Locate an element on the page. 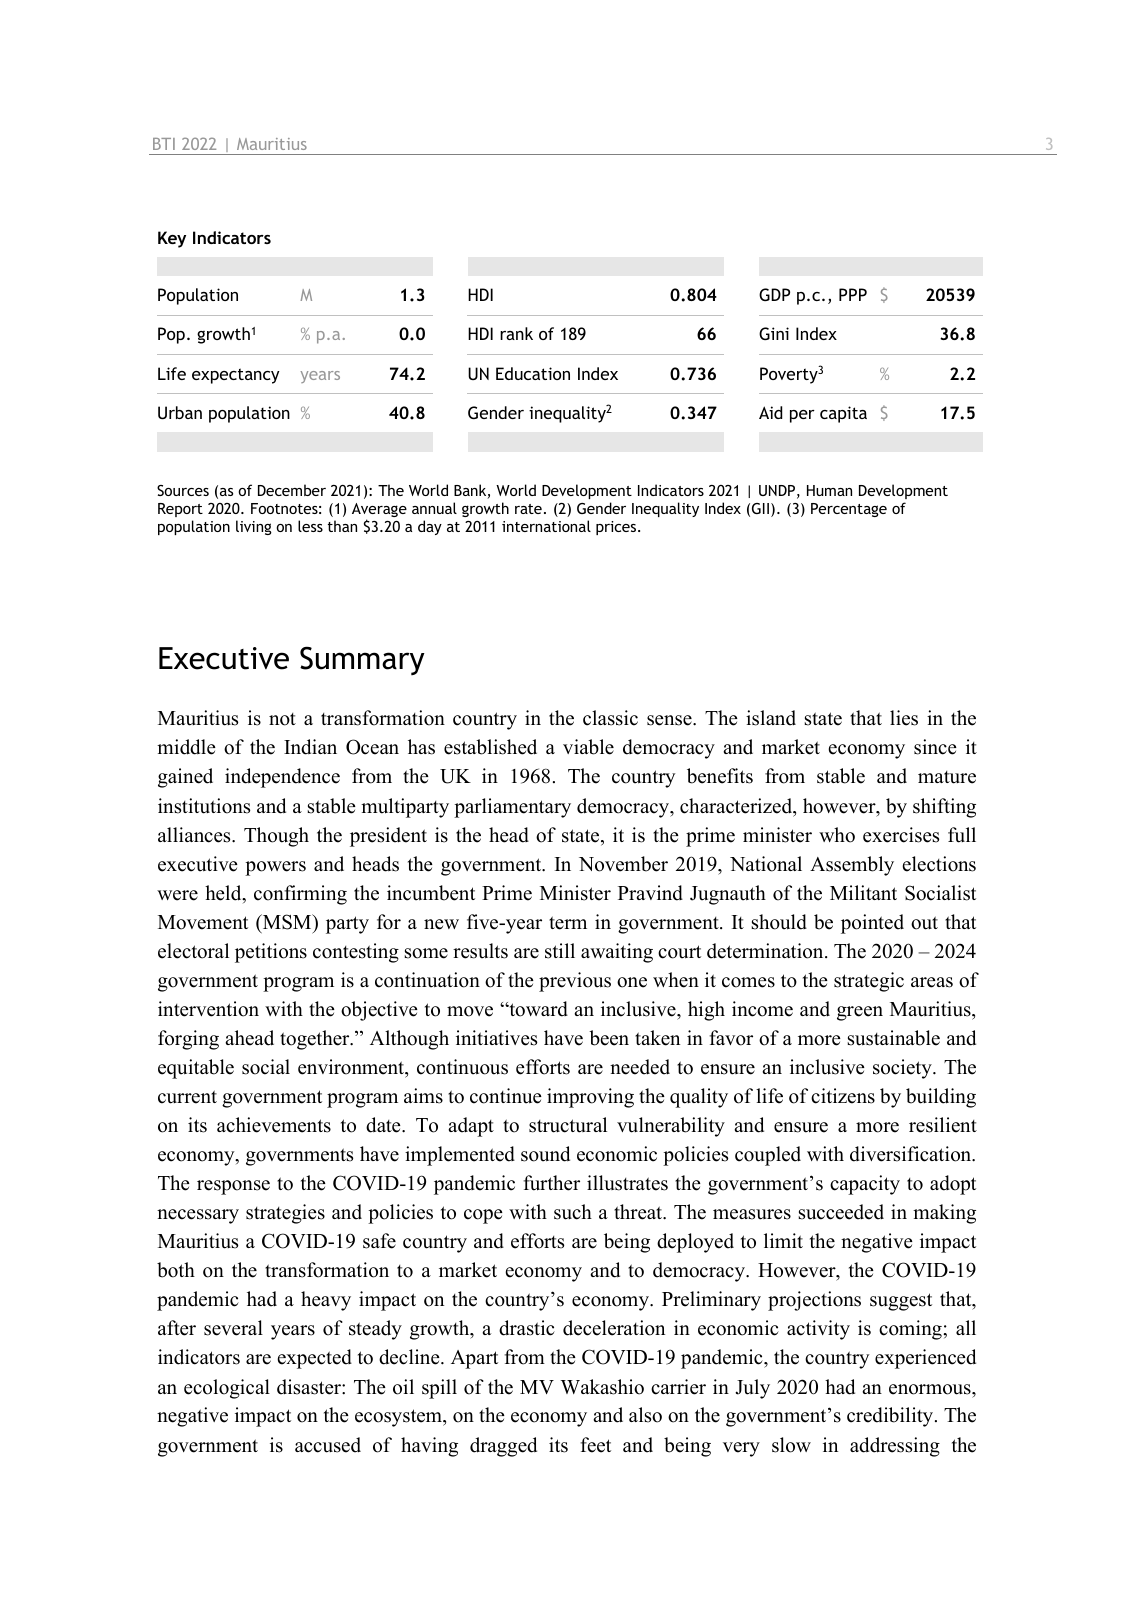  BTI is located at coordinates (164, 144).
